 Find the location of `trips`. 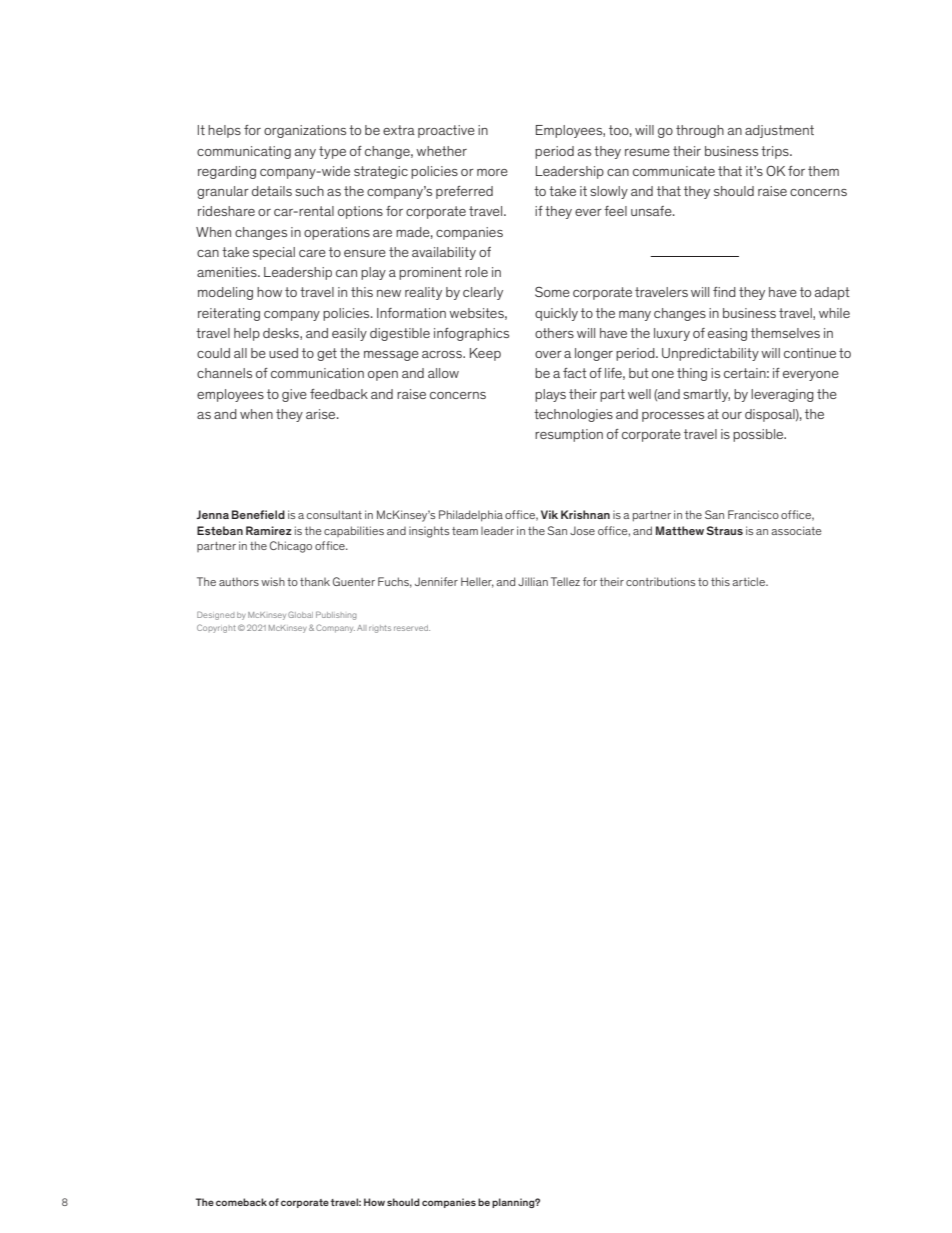

trips is located at coordinates (776, 152).
